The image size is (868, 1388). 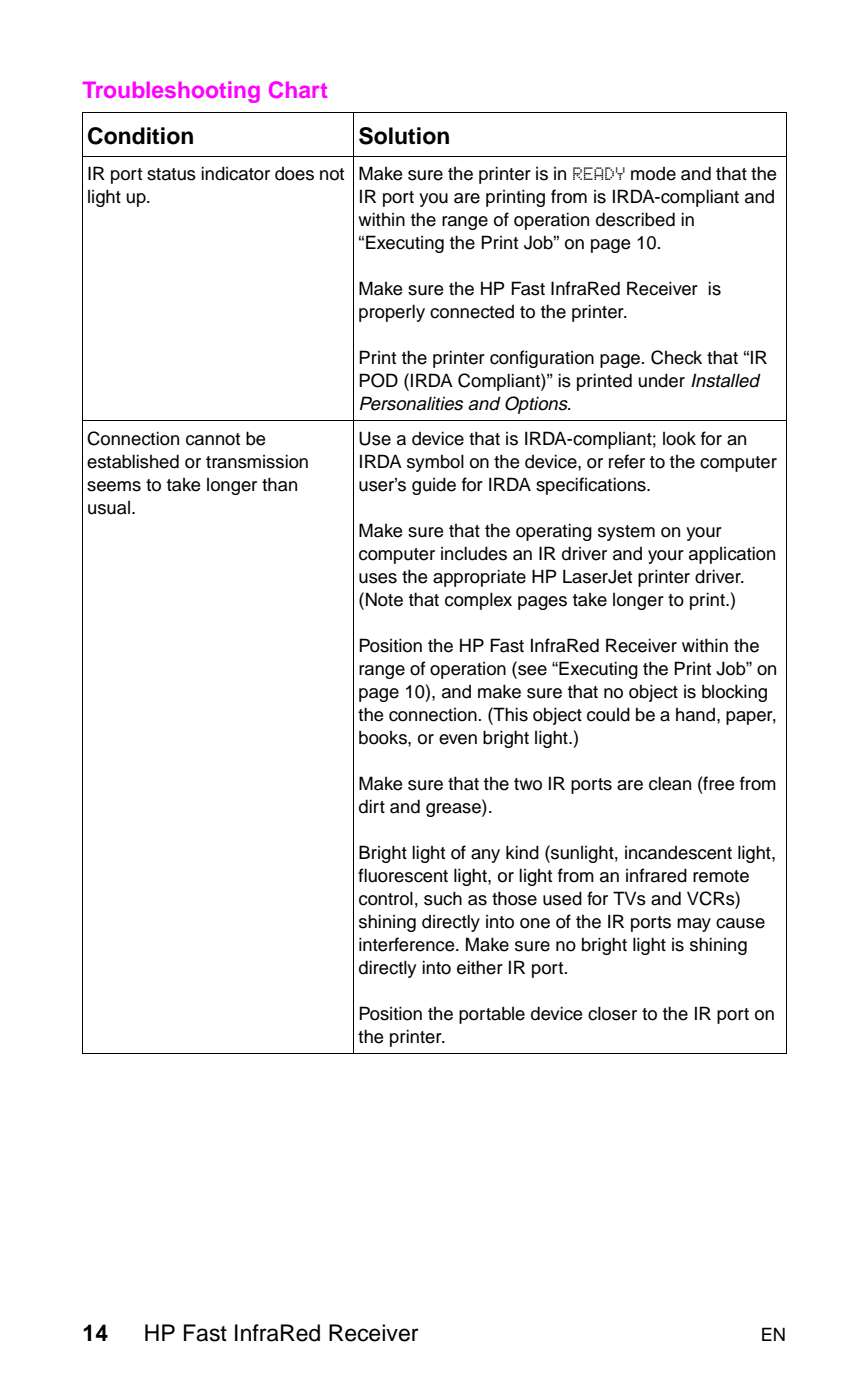 I want to click on POD, so click(x=378, y=380).
